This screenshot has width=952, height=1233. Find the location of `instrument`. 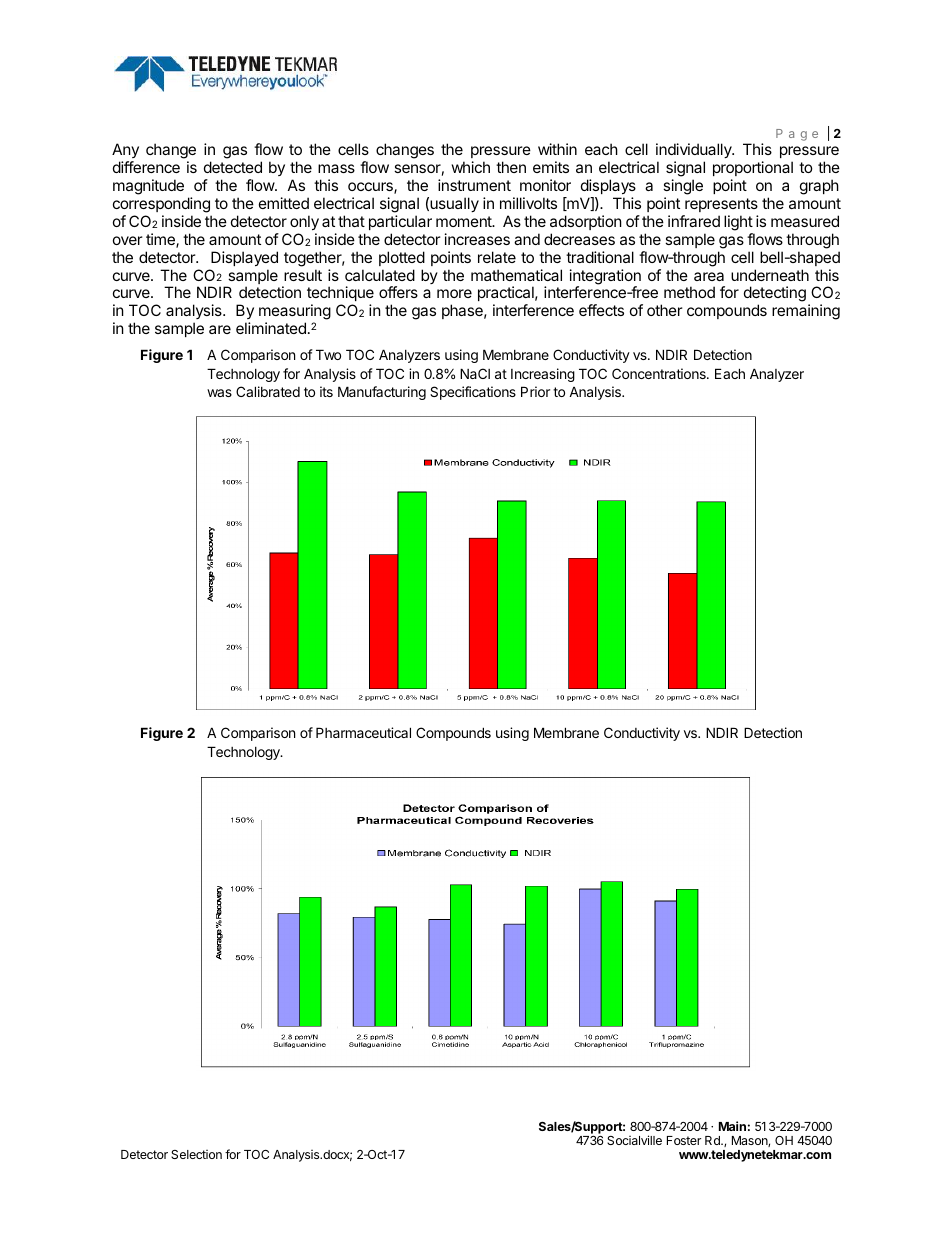

instrument is located at coordinates (474, 185).
